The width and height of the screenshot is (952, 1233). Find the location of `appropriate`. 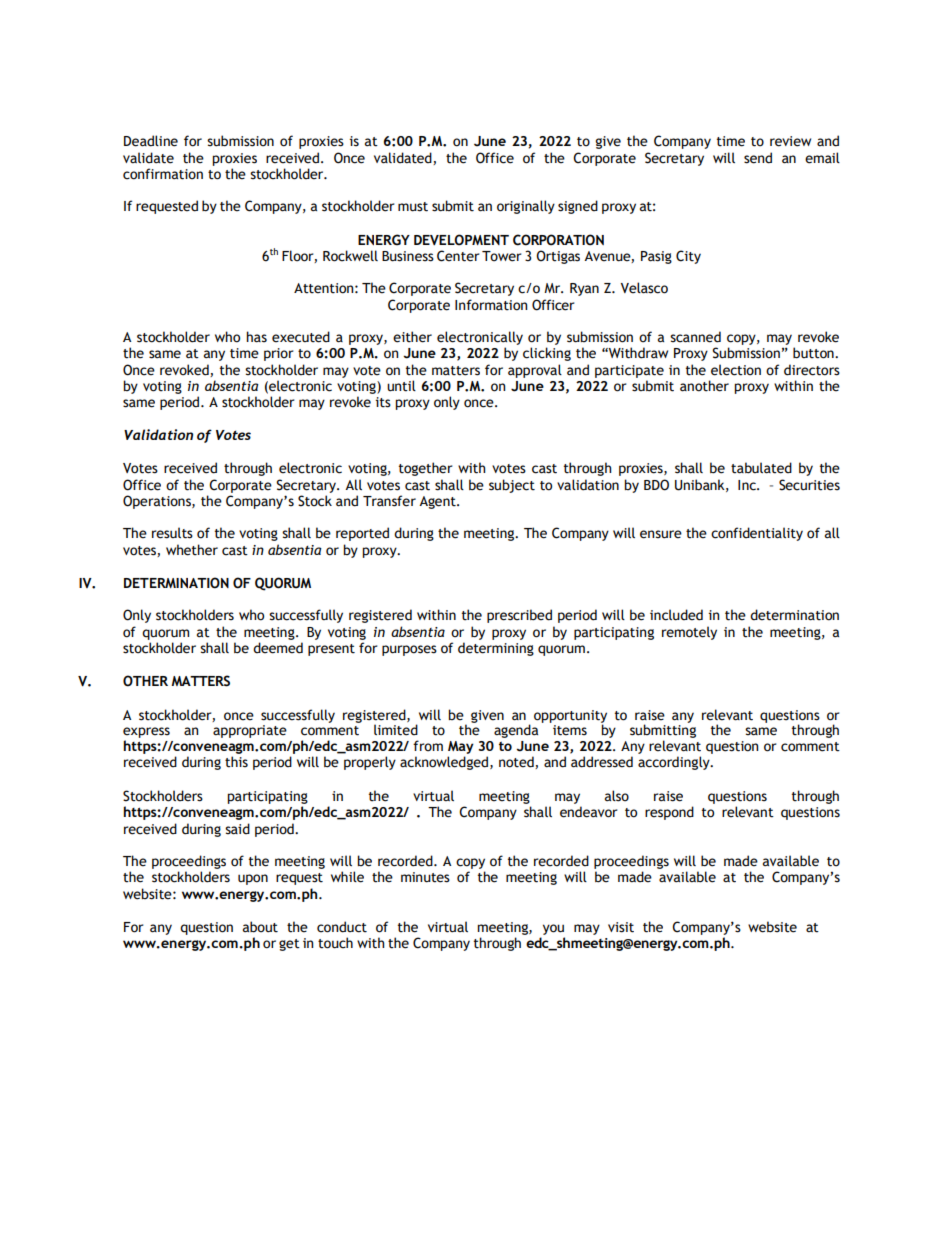

appropriate is located at coordinates (250, 731).
